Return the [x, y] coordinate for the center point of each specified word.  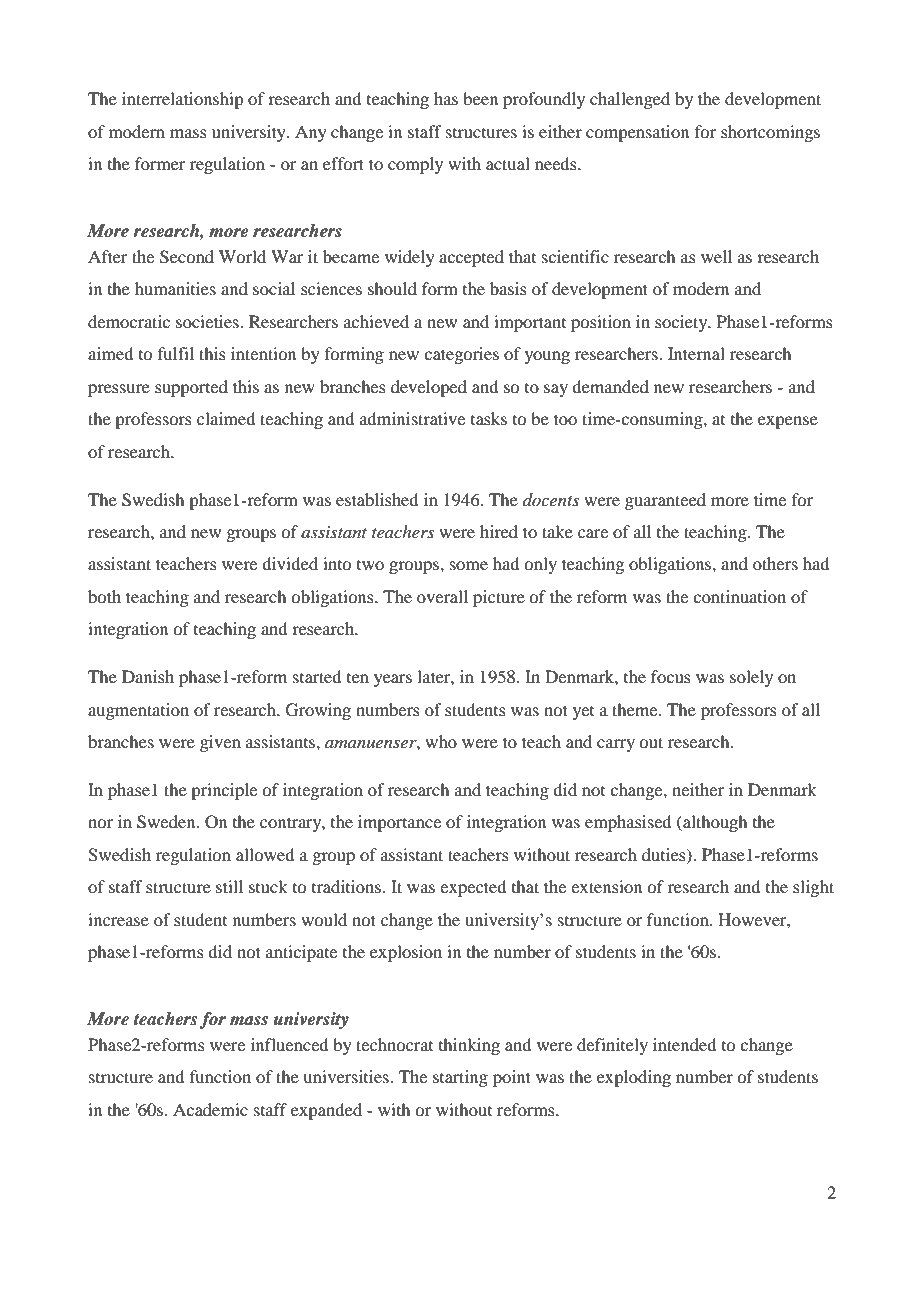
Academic [210, 1109]
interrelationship [182, 100]
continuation [739, 596]
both [104, 596]
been [480, 98]
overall [442, 596]
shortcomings [770, 133]
